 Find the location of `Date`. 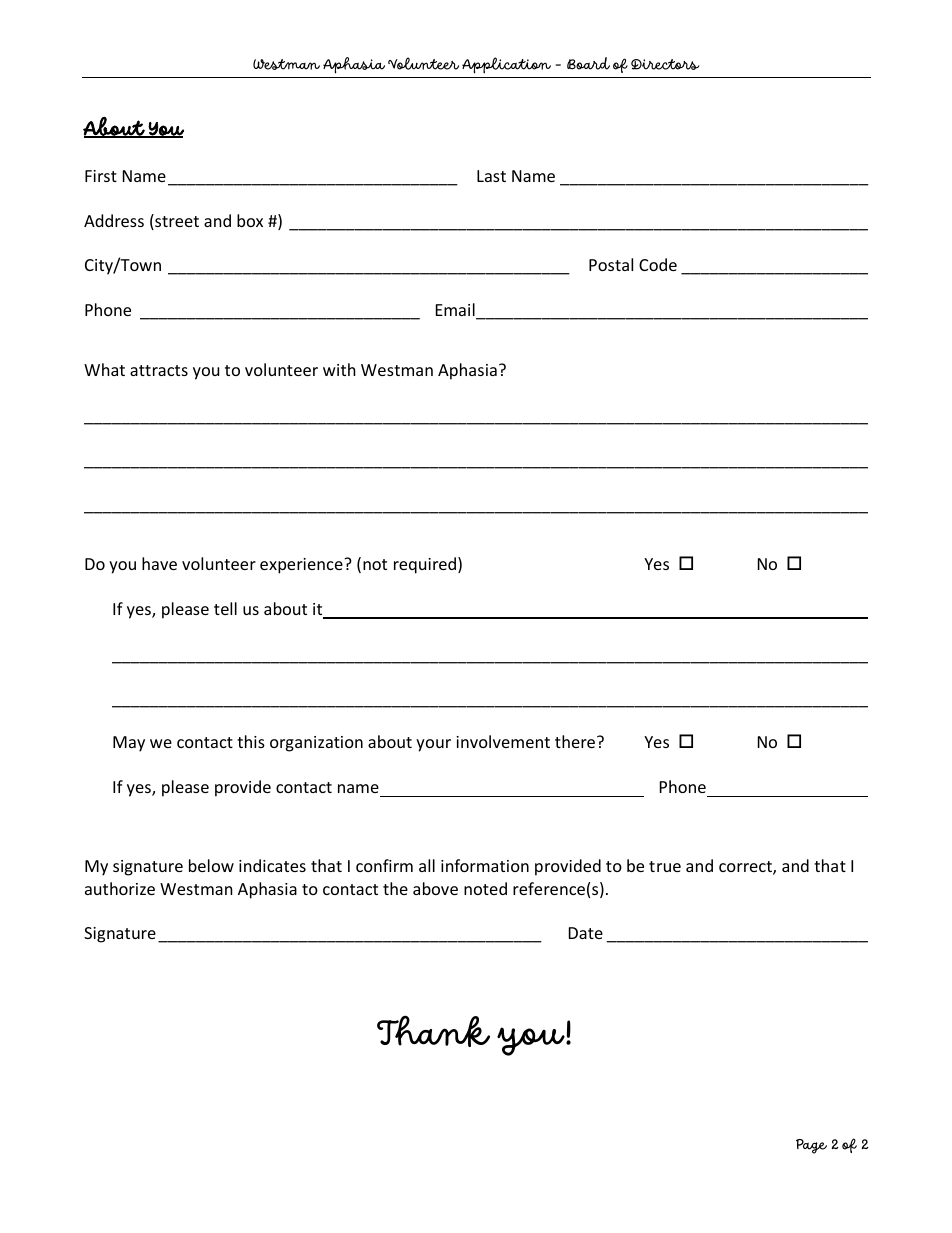

Date is located at coordinates (586, 933).
